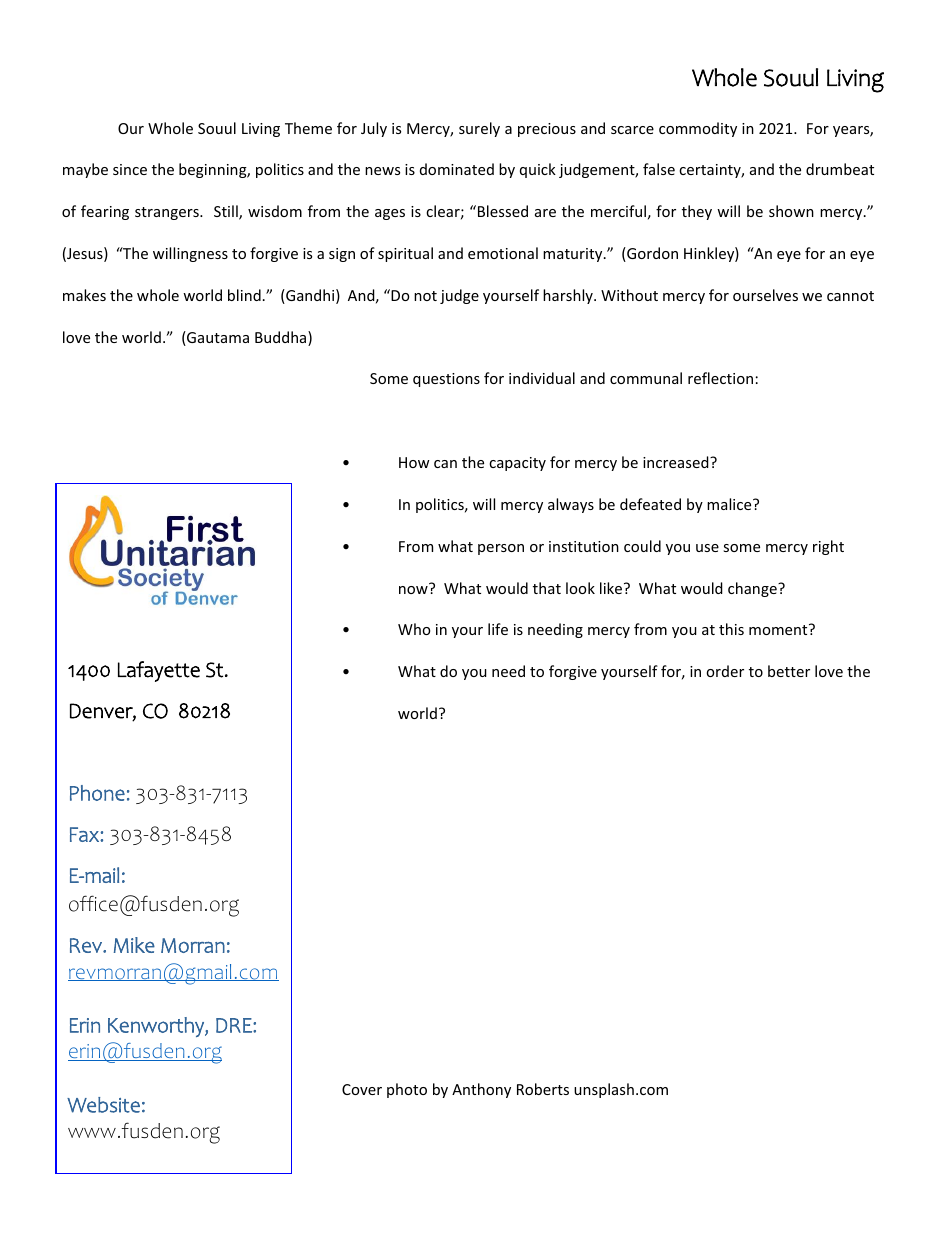 This page has width=952, height=1233. What do you see at coordinates (481, 1090) in the page?
I see `Anthony` at bounding box center [481, 1090].
